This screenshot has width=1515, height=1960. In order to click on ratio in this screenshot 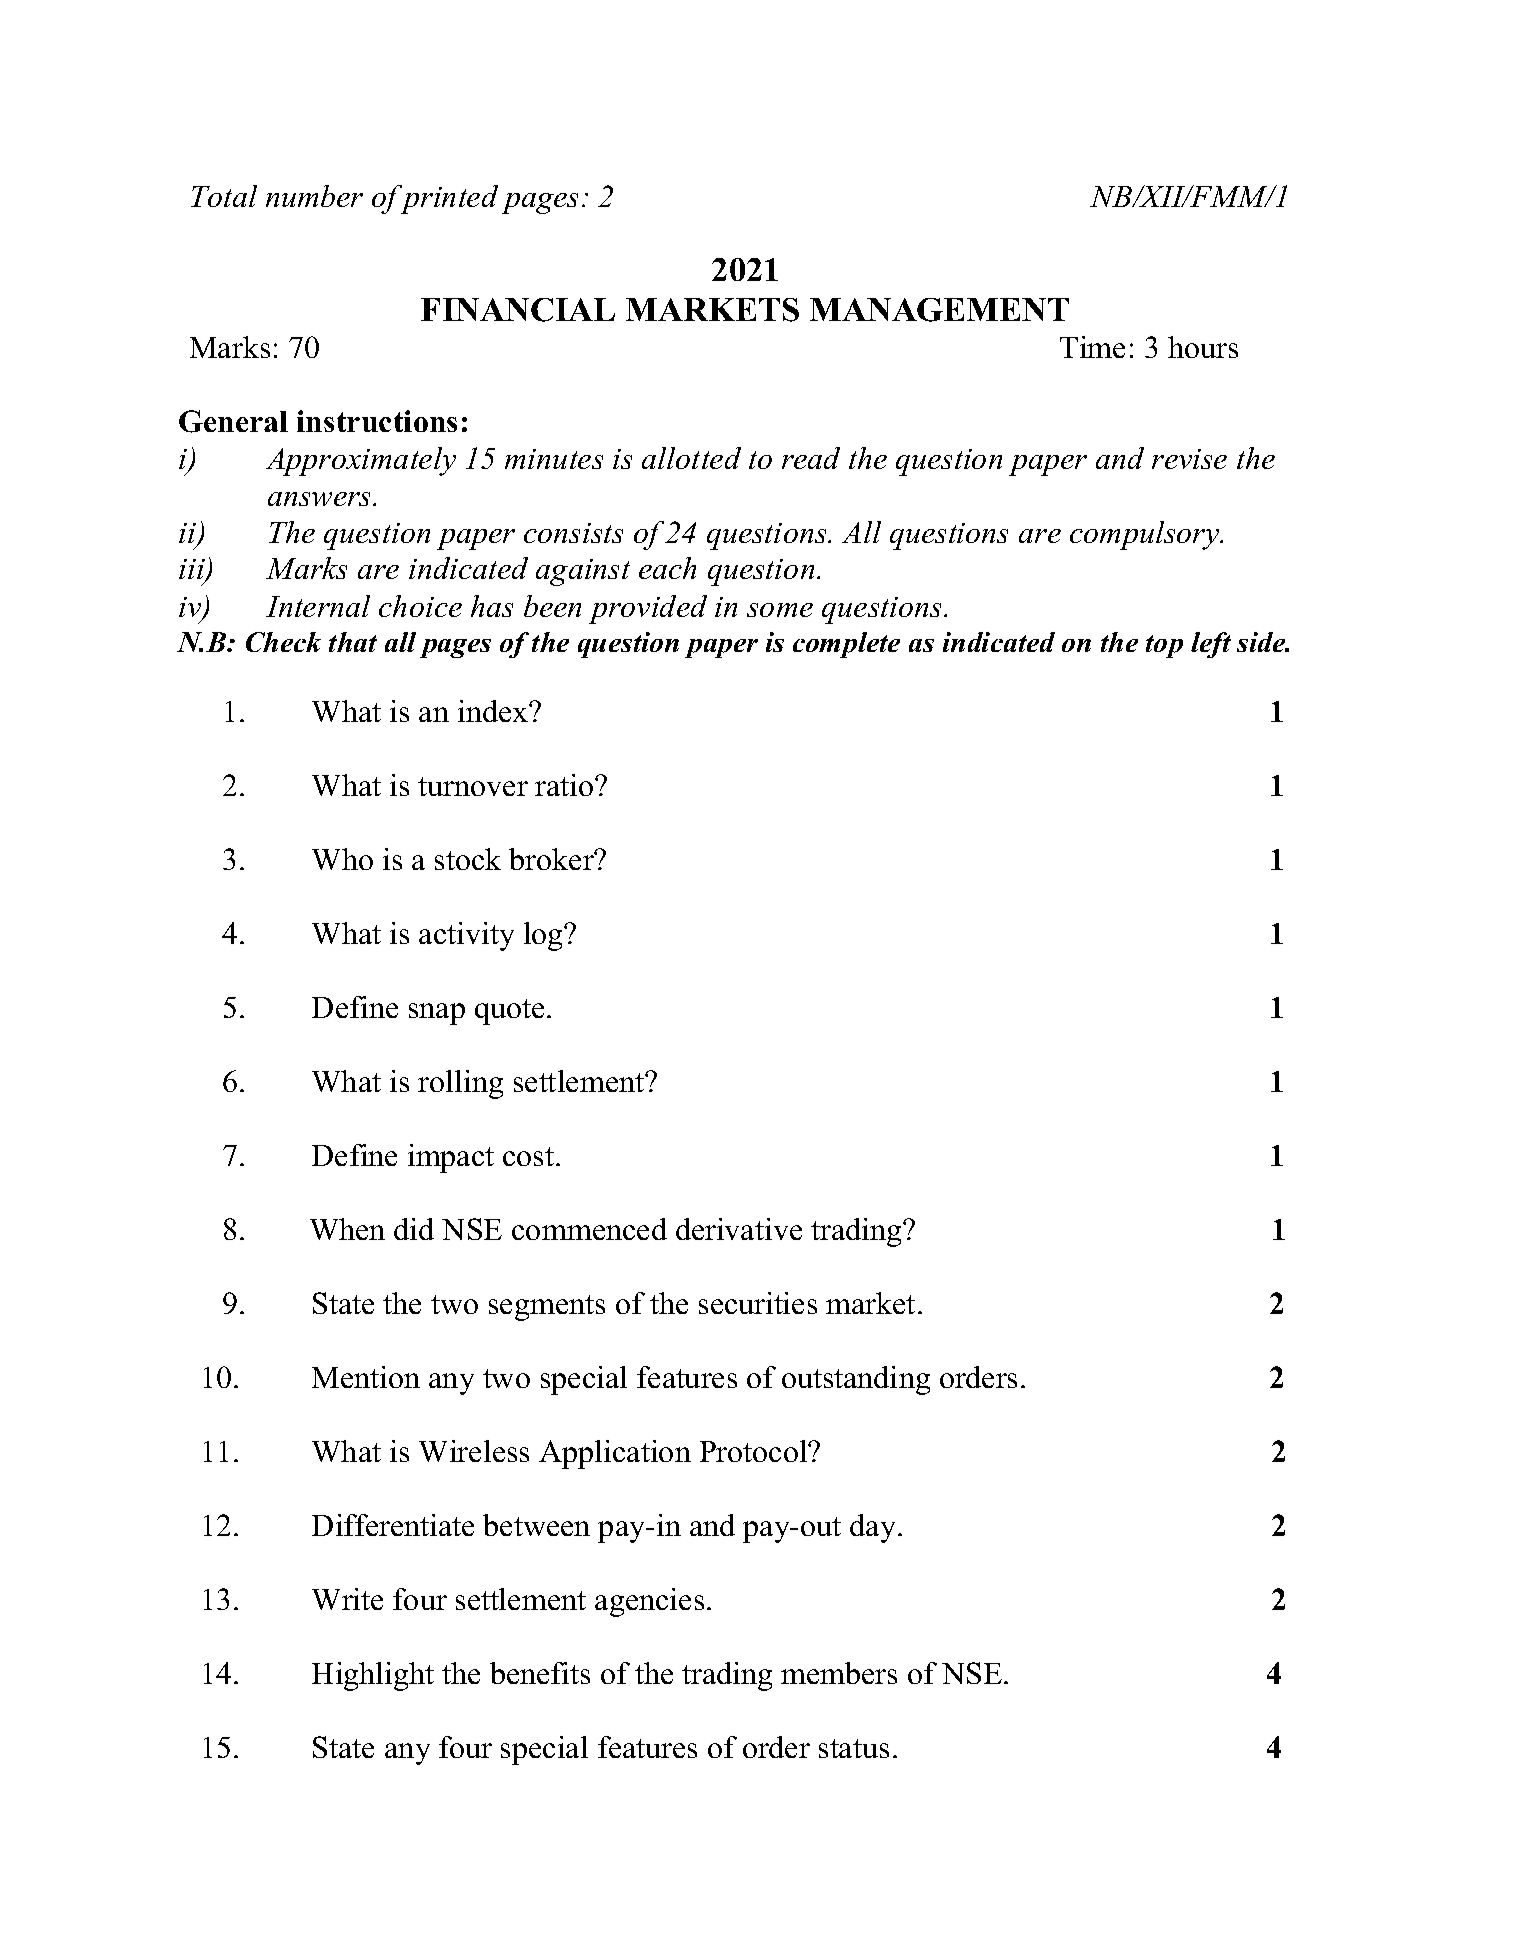, I will do `click(565, 785)`.
